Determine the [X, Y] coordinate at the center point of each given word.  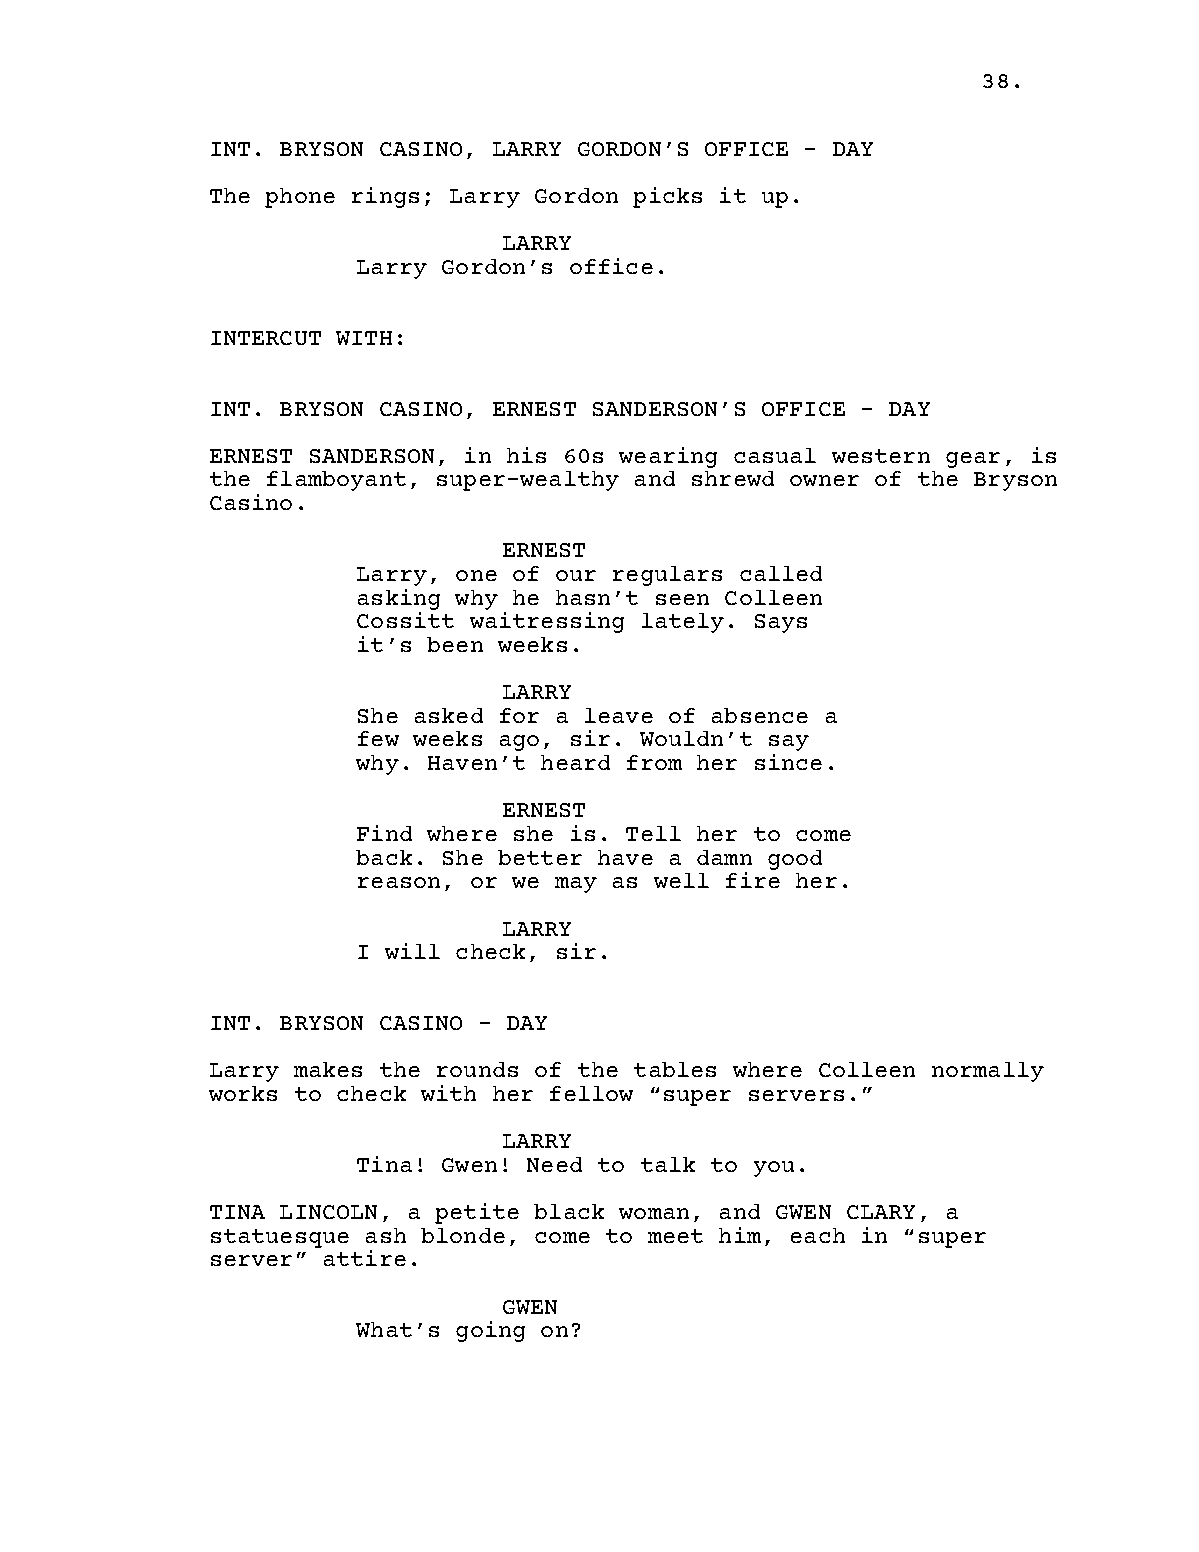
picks [667, 197]
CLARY [881, 1212]
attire [365, 1258]
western [881, 456]
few [378, 738]
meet [675, 1236]
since [788, 762]
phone [300, 198]
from [654, 762]
